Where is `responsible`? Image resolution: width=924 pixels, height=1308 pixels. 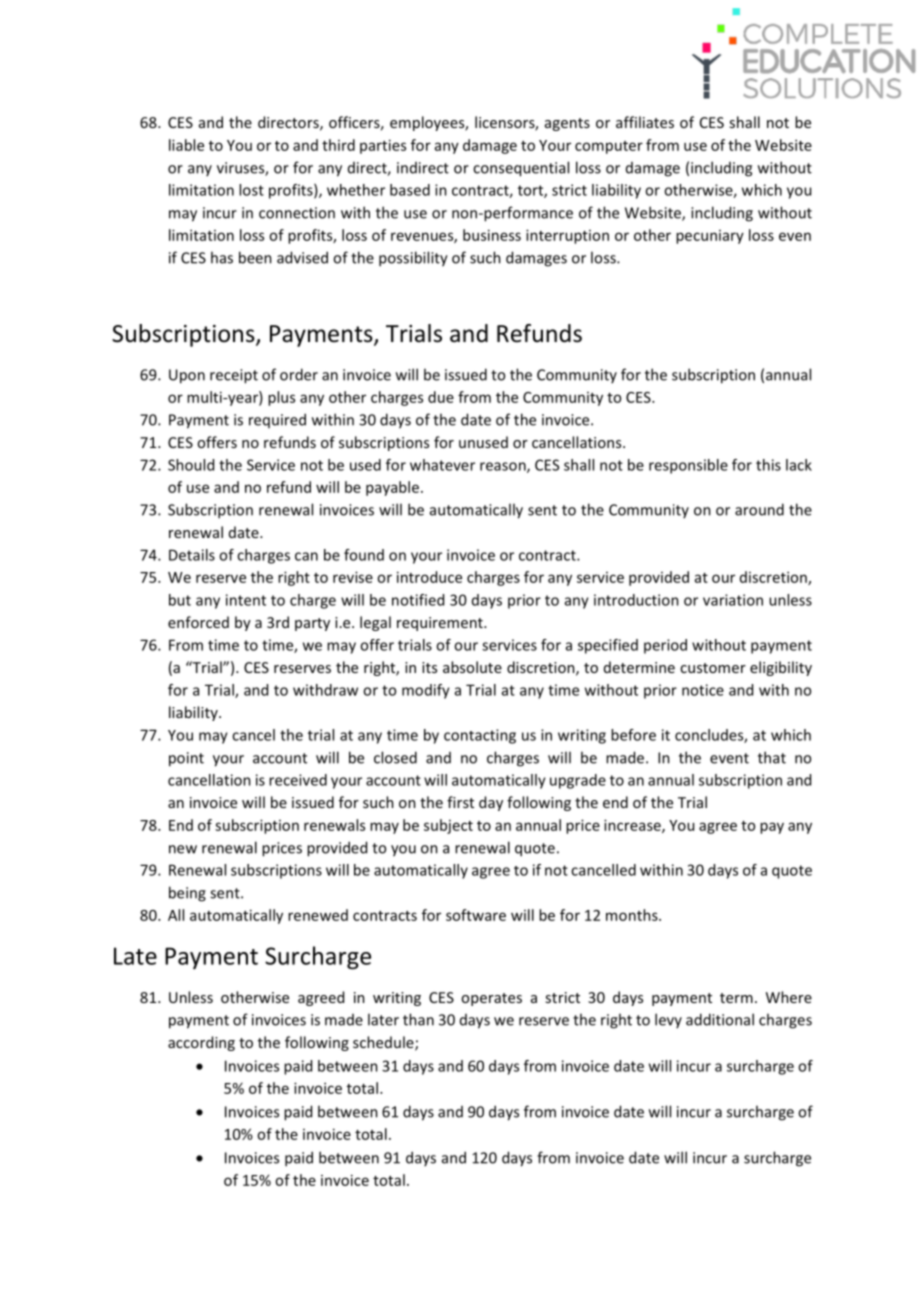 responsible is located at coordinates (688, 466).
